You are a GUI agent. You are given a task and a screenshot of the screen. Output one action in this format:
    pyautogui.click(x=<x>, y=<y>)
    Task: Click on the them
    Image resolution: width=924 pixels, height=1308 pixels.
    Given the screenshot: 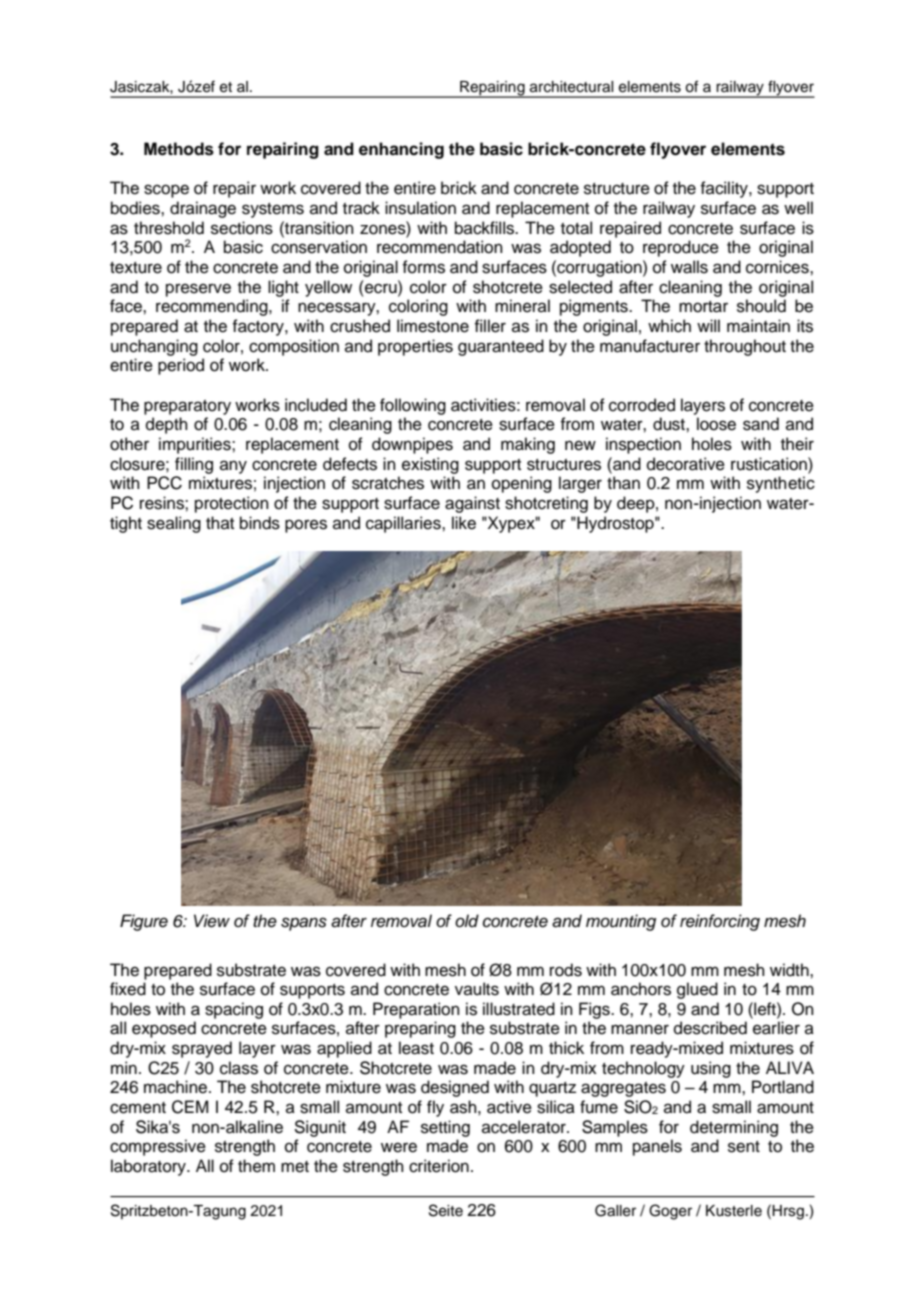 What is the action you would take?
    pyautogui.click(x=256, y=1166)
